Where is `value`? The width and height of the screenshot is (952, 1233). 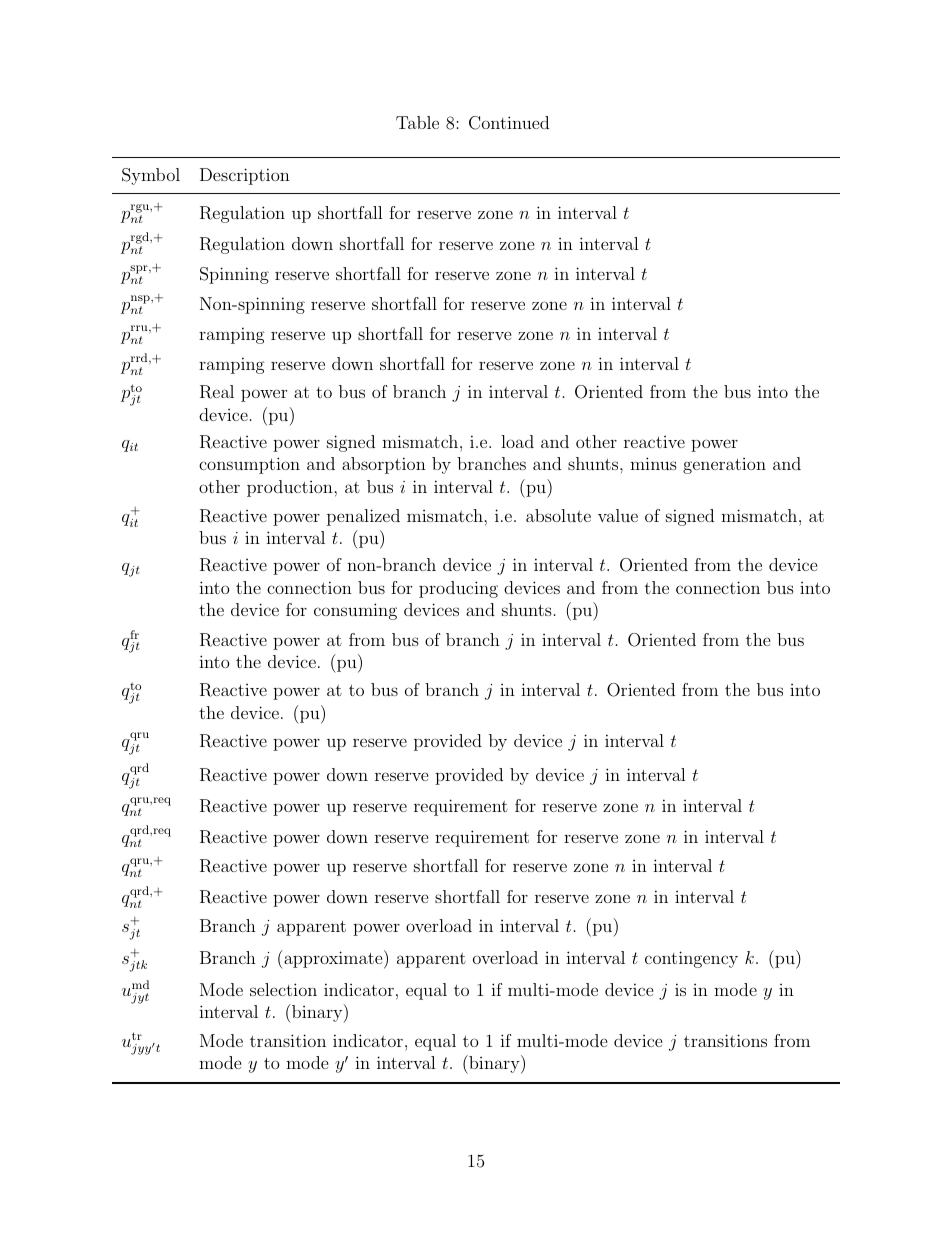 value is located at coordinates (618, 515).
